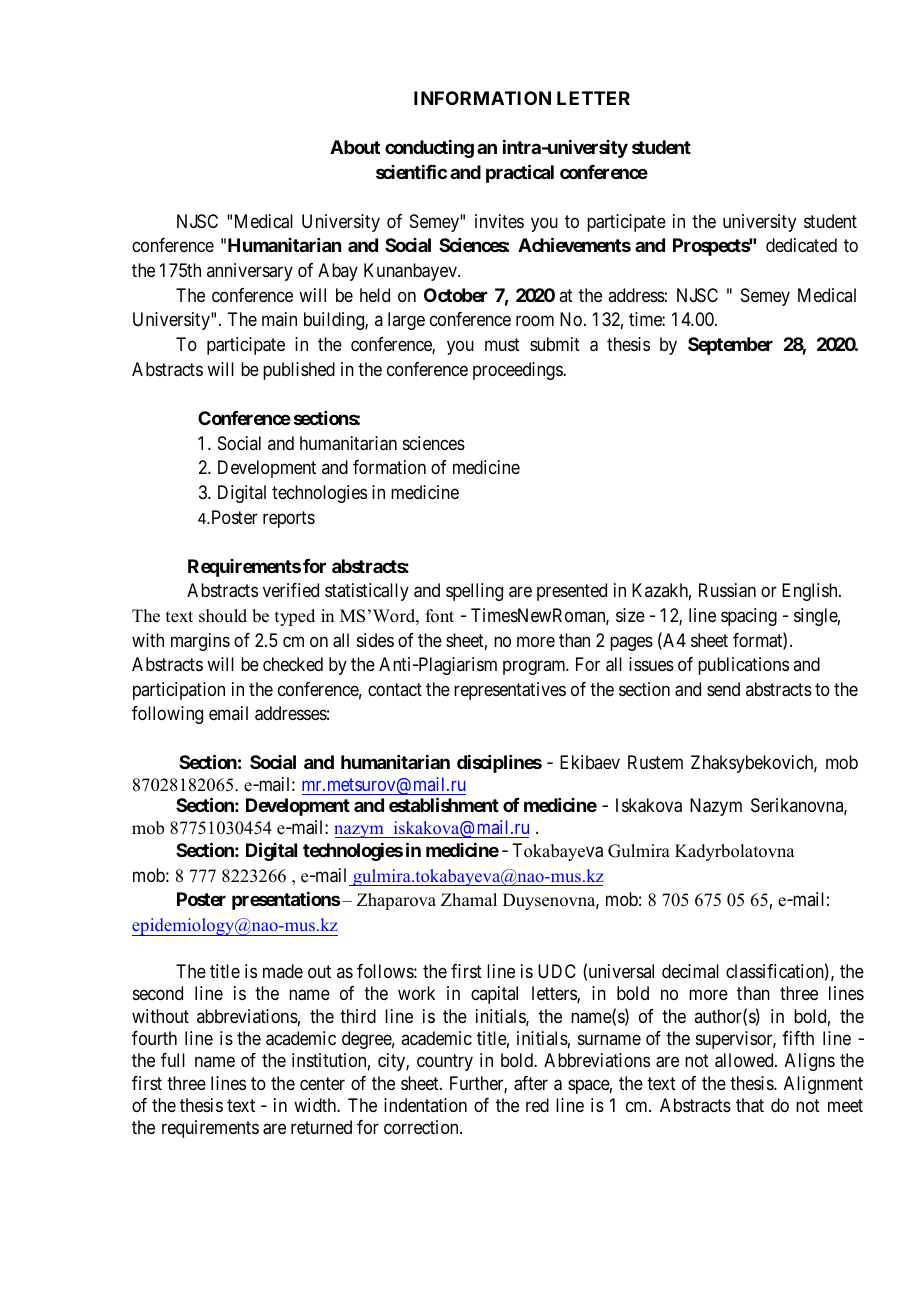 This screenshot has width=924, height=1308. What do you see at coordinates (801, 245) in the screenshot?
I see `dedicated` at bounding box center [801, 245].
